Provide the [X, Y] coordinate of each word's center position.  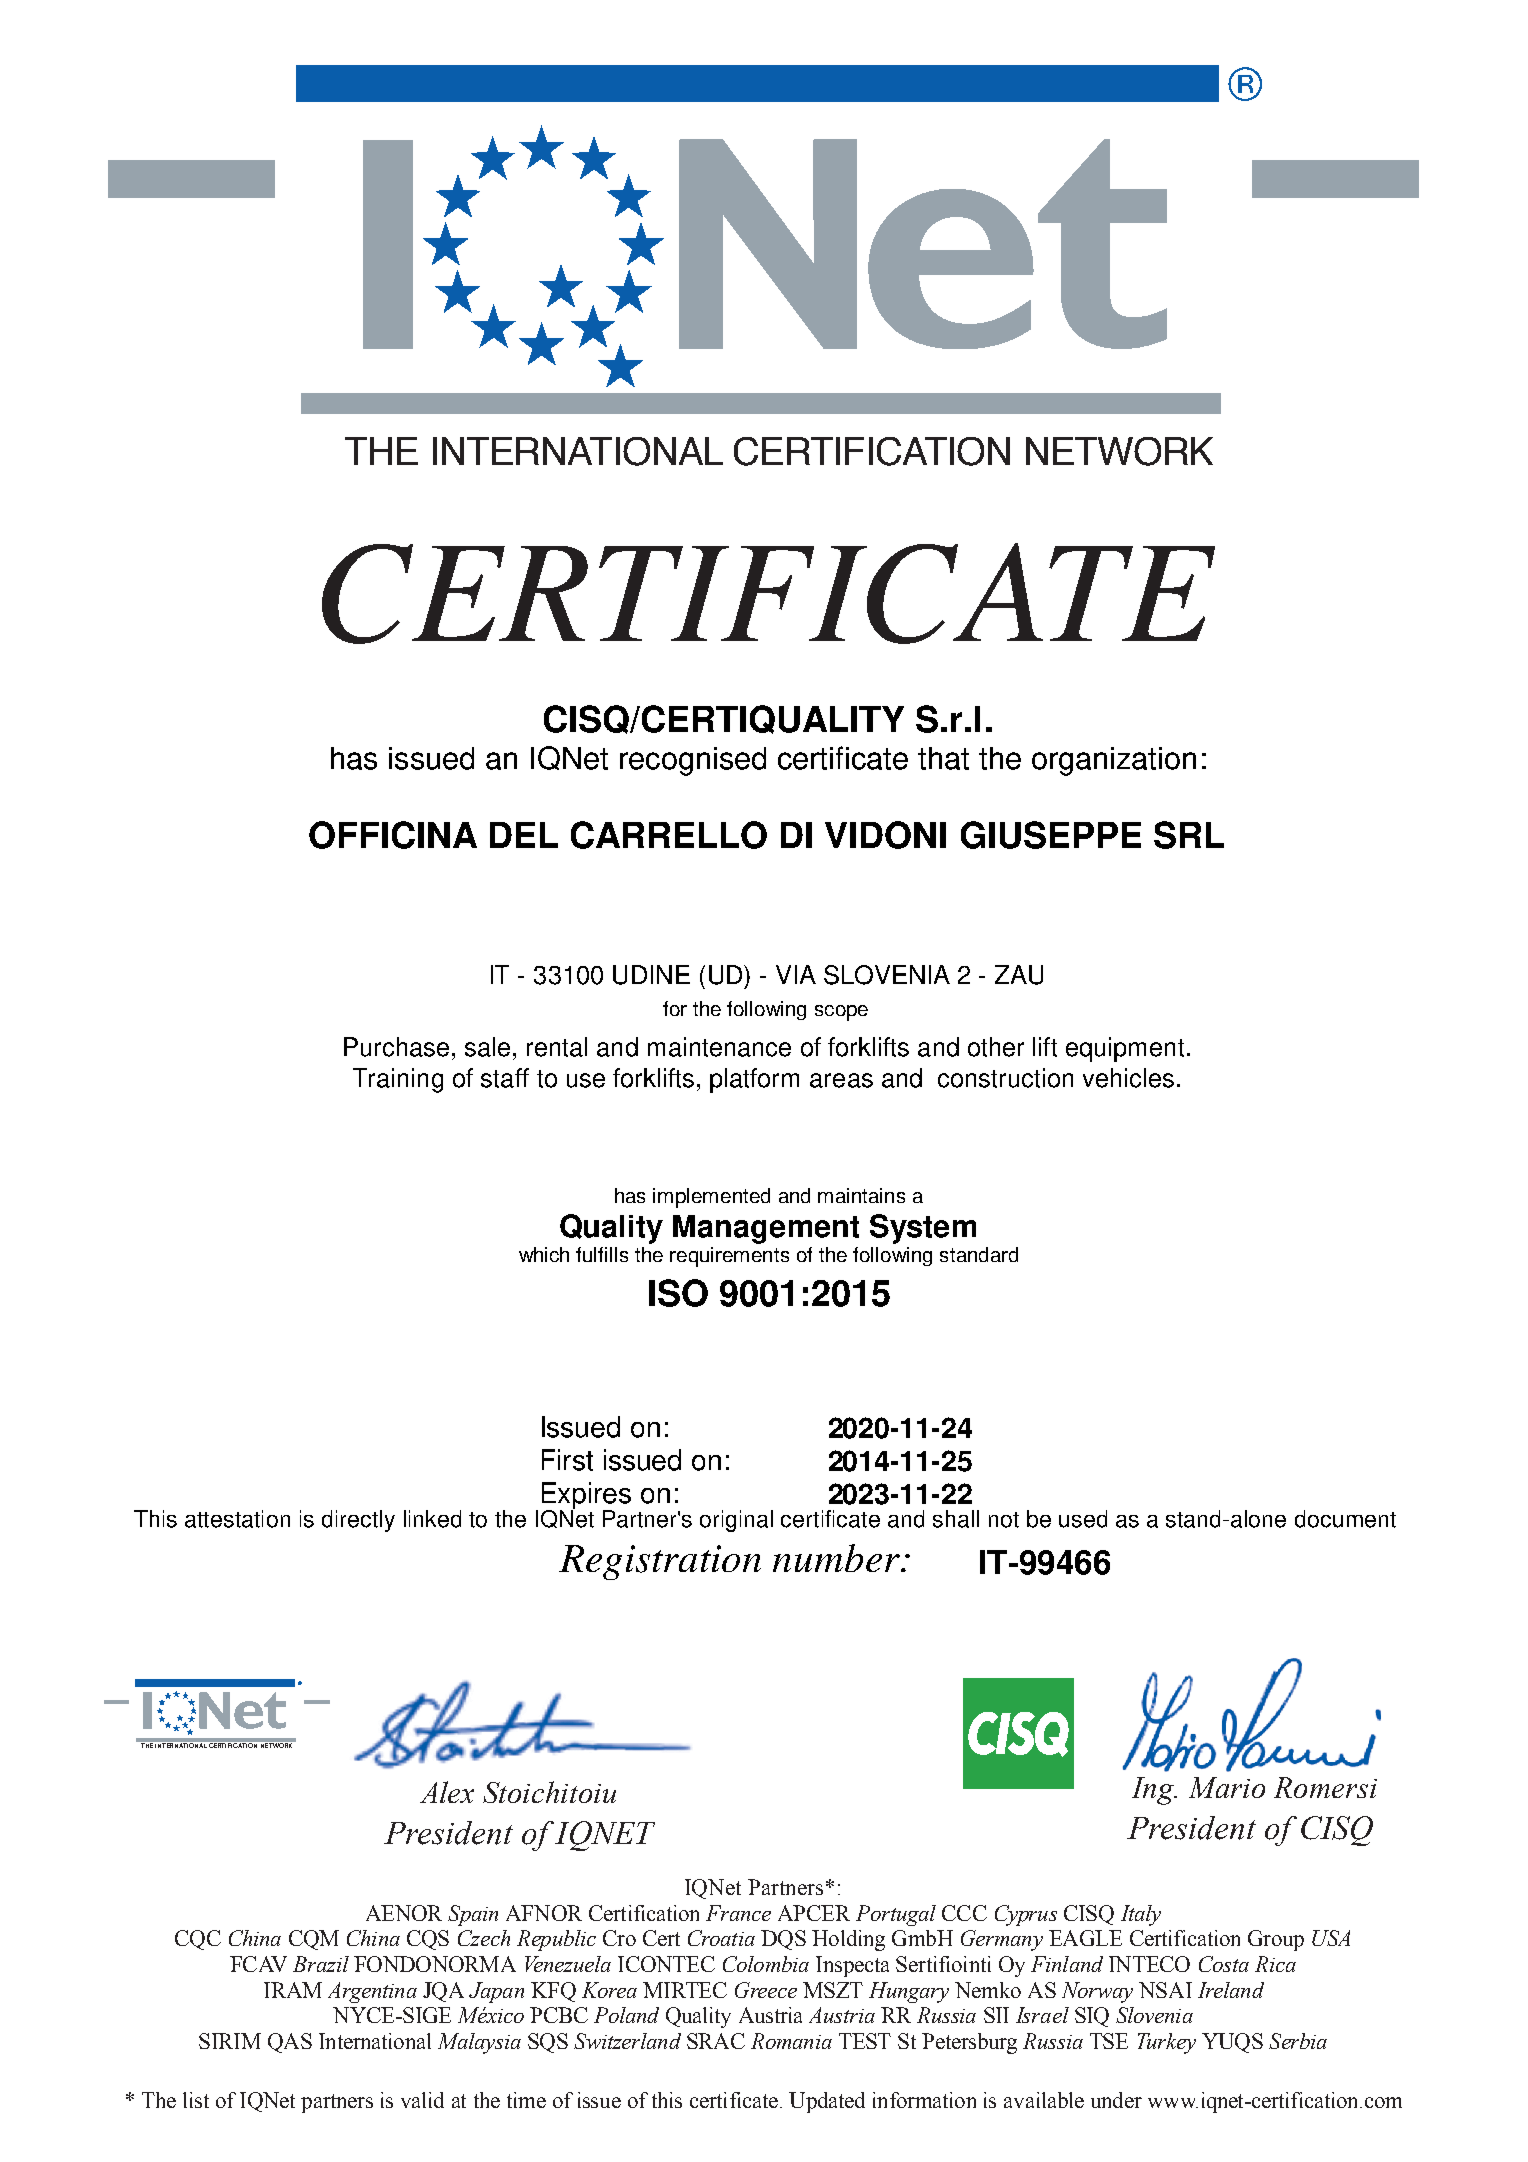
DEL [524, 835]
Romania [791, 2041]
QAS [290, 2043]
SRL [1189, 835]
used [1083, 1519]
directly [358, 1521]
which [544, 1254]
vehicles [1128, 1078]
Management [766, 1229]
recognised [693, 761]
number [837, 1558]
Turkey [1167, 2043]
